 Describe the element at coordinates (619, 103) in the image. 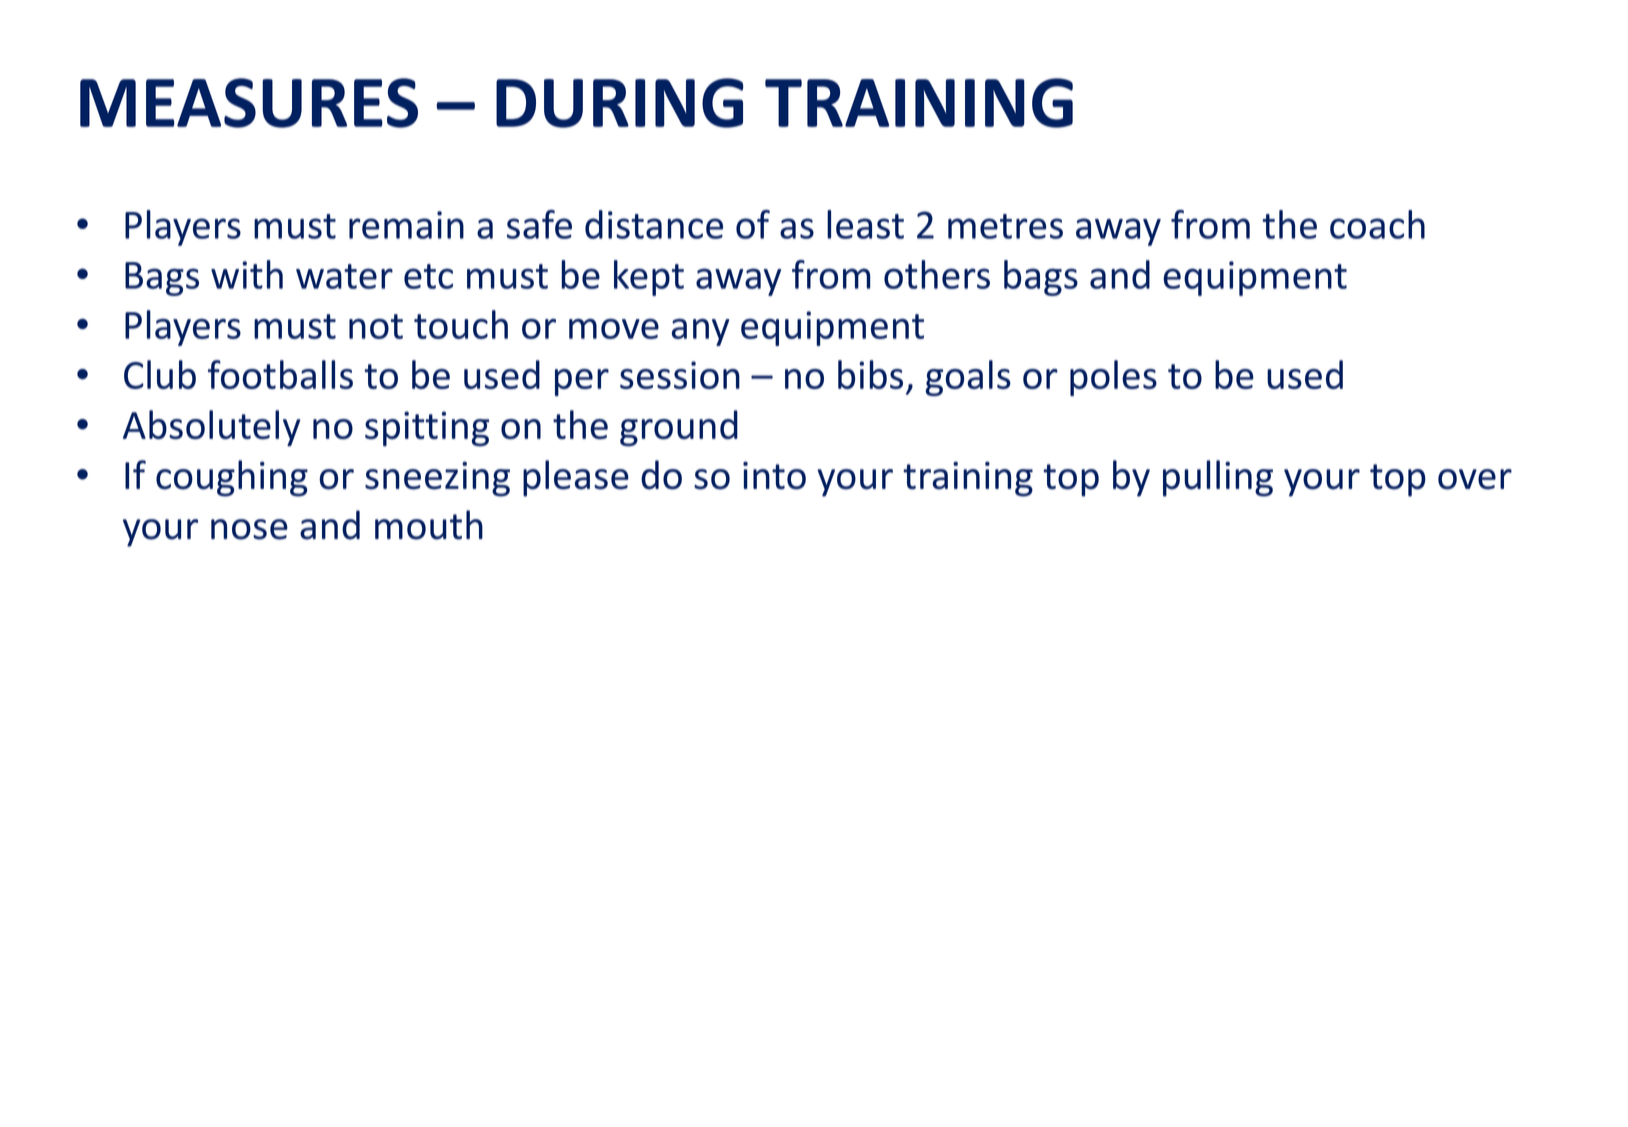

I see `DURING` at that location.
